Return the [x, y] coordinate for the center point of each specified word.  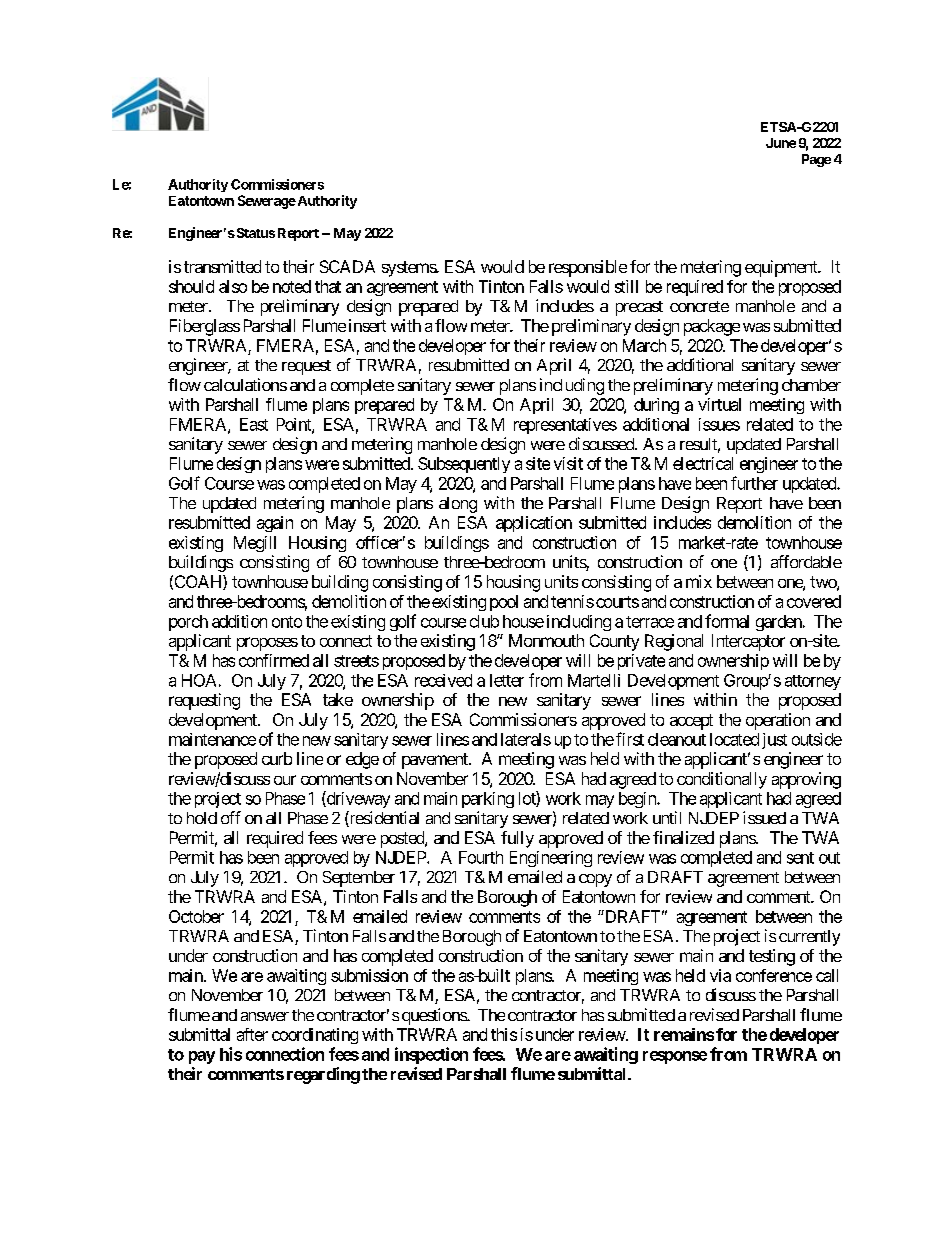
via [720, 975]
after [252, 1034]
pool [504, 603]
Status [254, 233]
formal [727, 621]
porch [188, 623]
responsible [588, 268]
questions [435, 1016]
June [781, 143]
